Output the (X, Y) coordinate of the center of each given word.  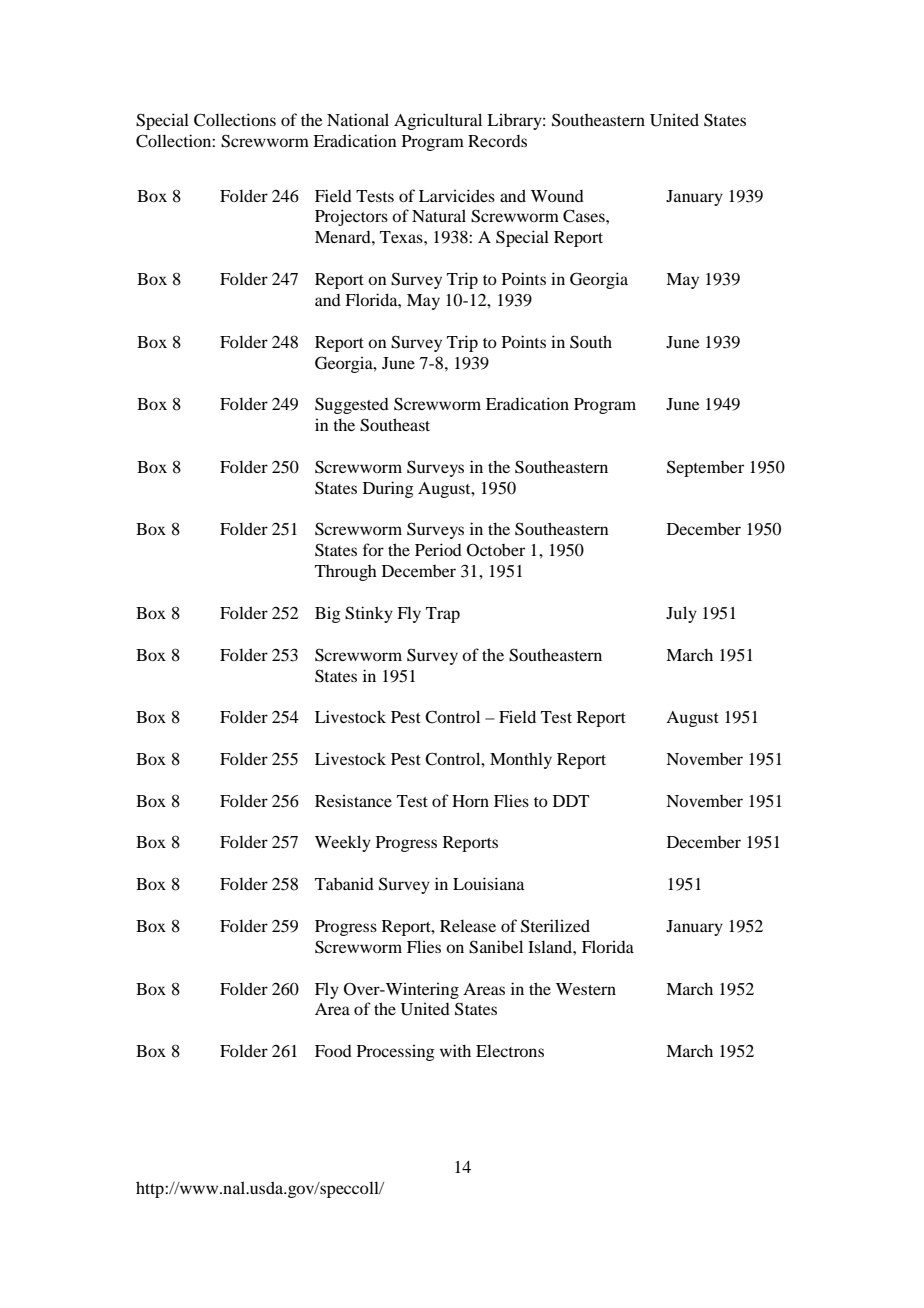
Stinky (369, 614)
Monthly (521, 760)
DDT (571, 801)
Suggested (352, 405)
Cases (585, 216)
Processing (396, 1052)
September (705, 468)
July (681, 614)
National (358, 119)
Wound (557, 196)
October (496, 550)
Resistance (353, 800)
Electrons (510, 1050)
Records (497, 141)
